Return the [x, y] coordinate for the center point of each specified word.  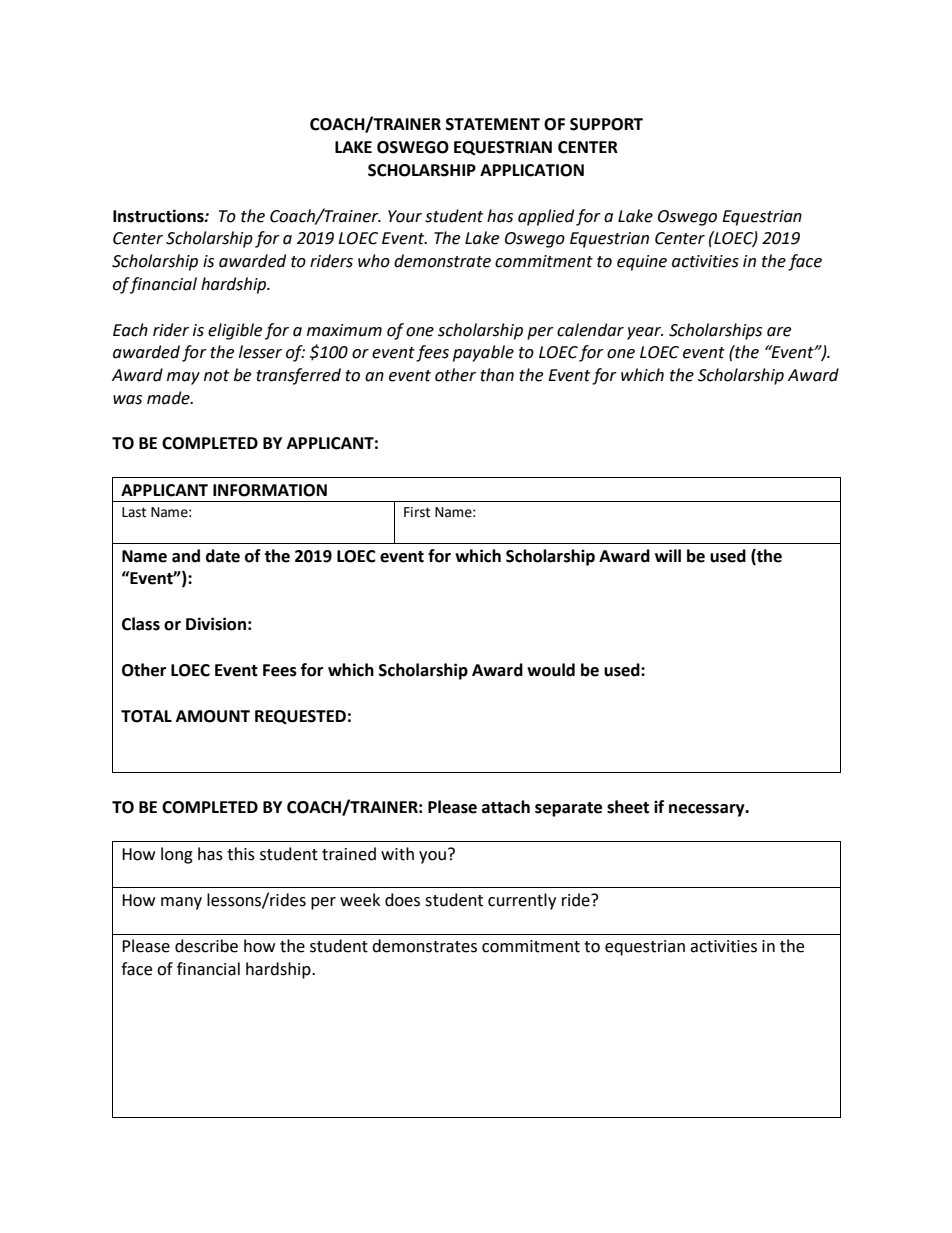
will [668, 555]
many [181, 903]
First [417, 512]
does [402, 900]
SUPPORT [606, 124]
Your [405, 216]
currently [522, 901]
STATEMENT [493, 124]
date [223, 556]
